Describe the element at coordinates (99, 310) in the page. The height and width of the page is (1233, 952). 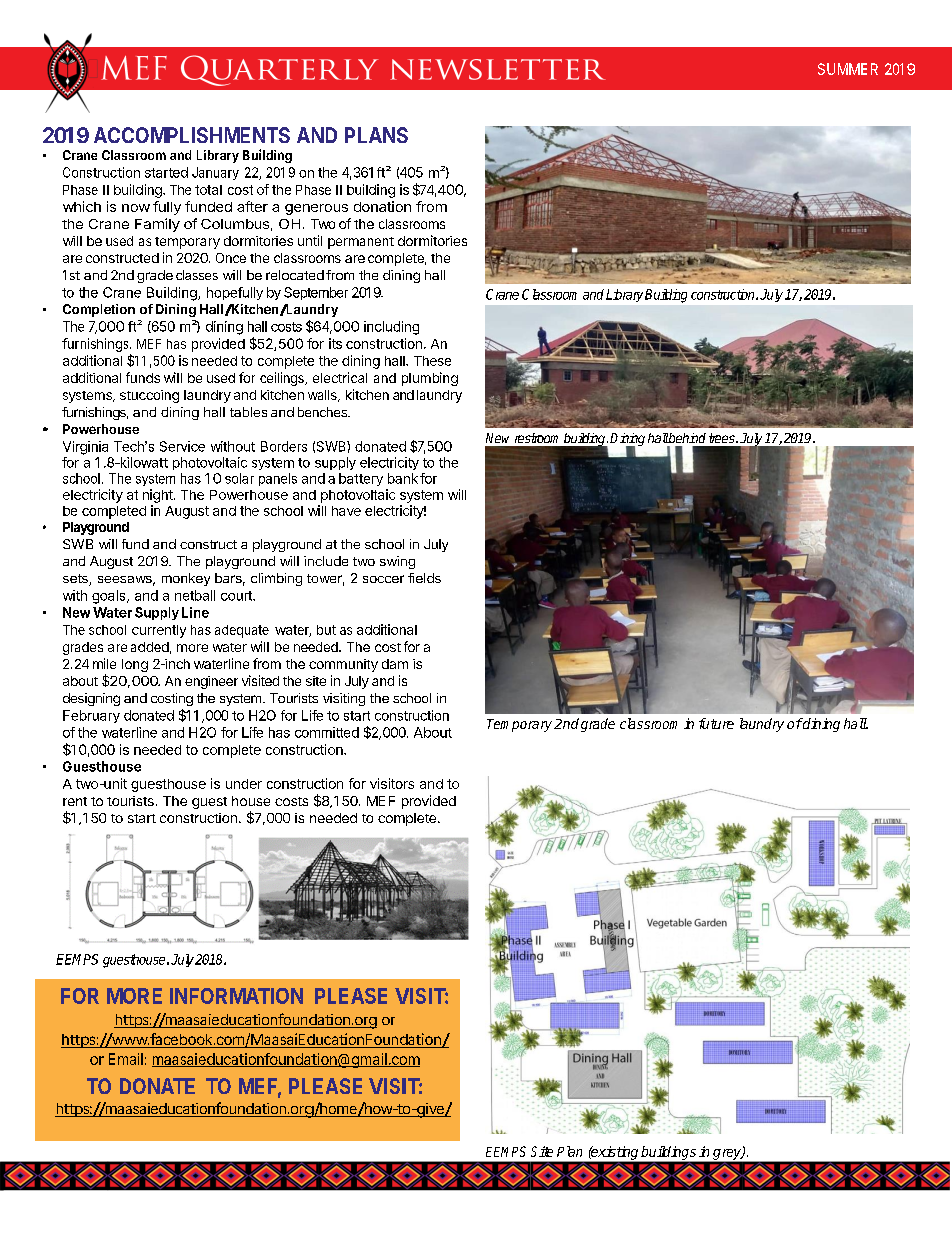
I see `Completion` at that location.
